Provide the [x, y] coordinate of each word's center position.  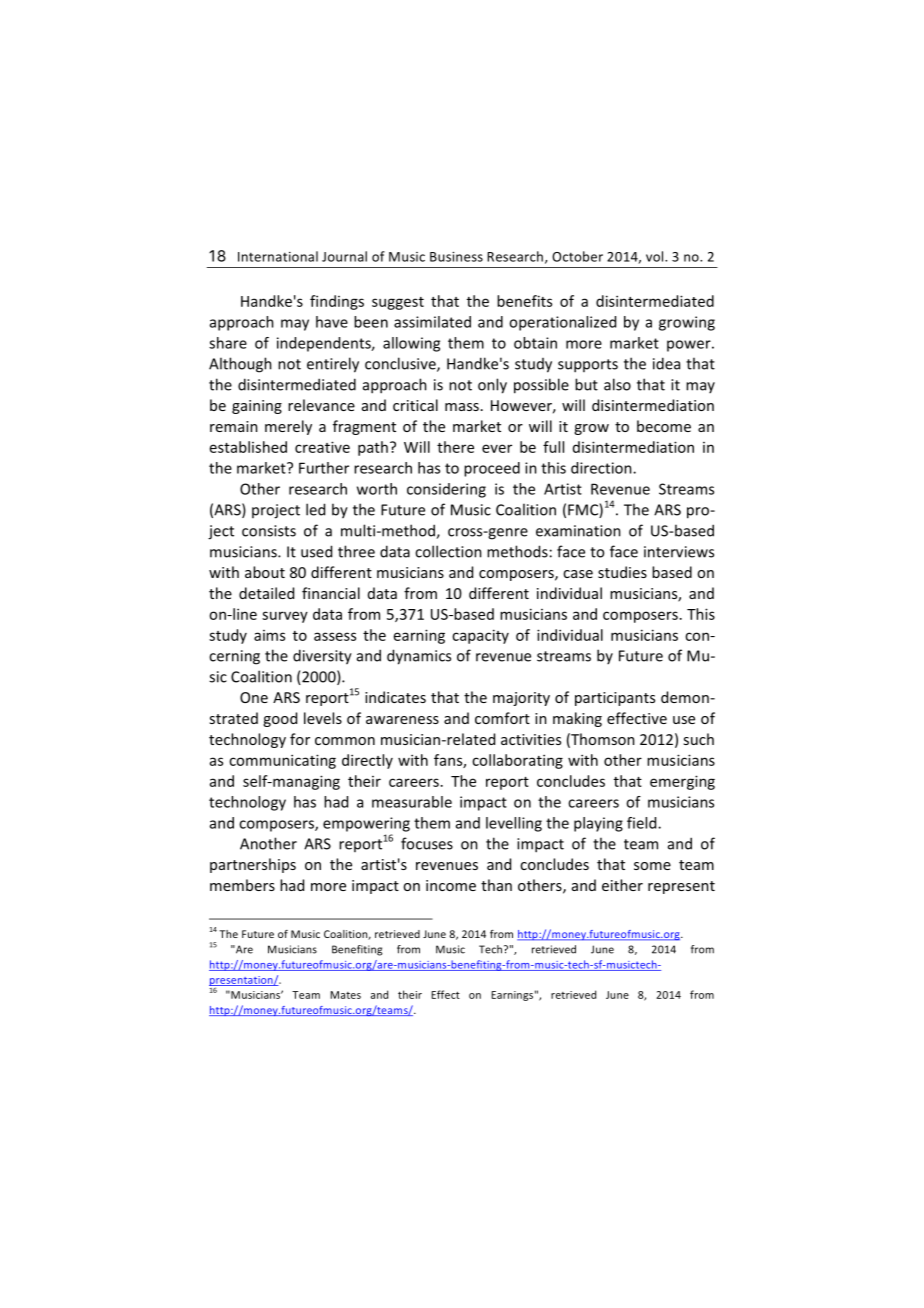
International [278, 256]
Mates [345, 995]
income [451, 885]
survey [285, 617]
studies [622, 572]
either [622, 885]
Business [456, 257]
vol [656, 256]
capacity [480, 636]
